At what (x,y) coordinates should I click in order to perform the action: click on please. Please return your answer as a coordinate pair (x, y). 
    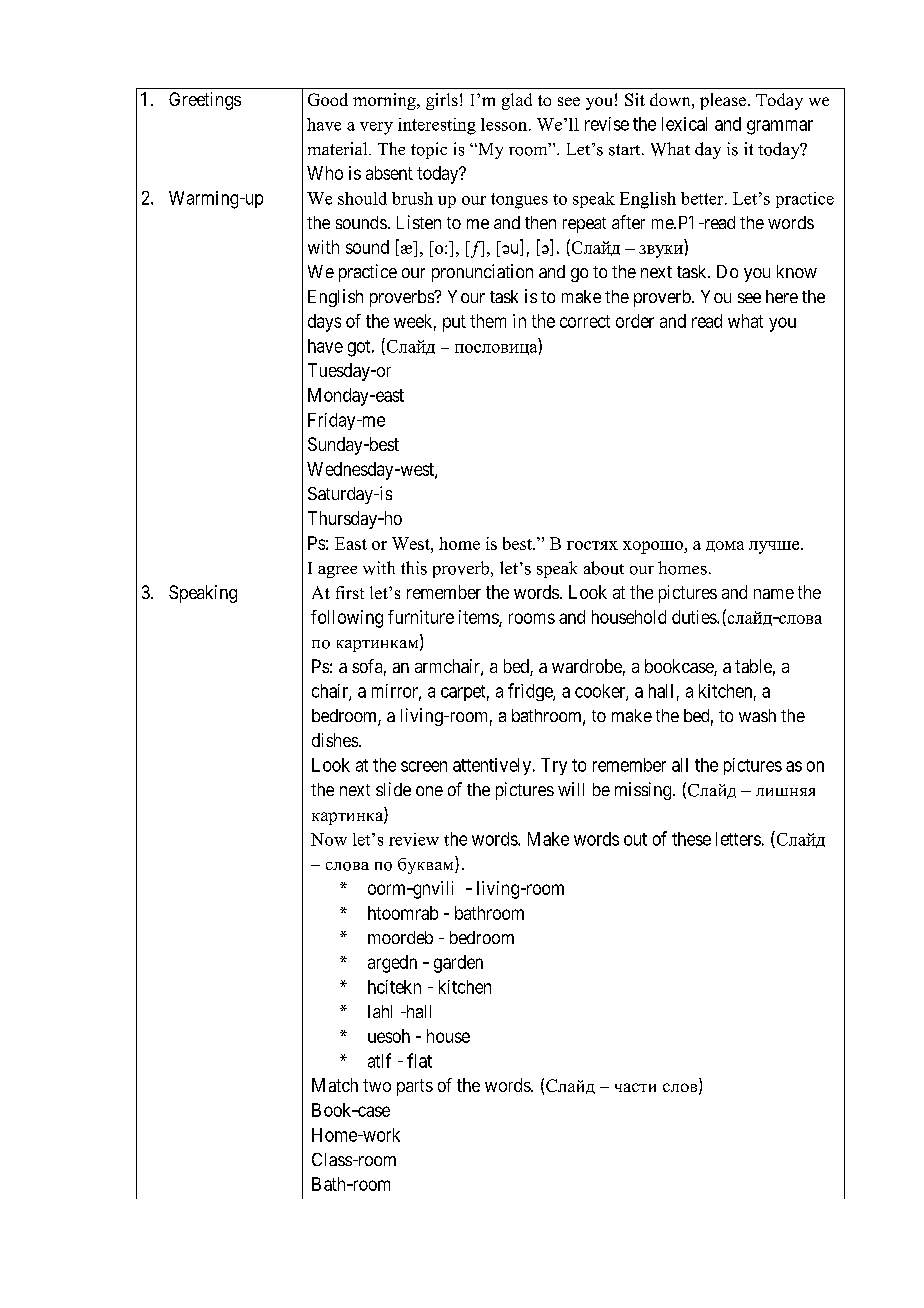
    Looking at the image, I should click on (723, 101).
